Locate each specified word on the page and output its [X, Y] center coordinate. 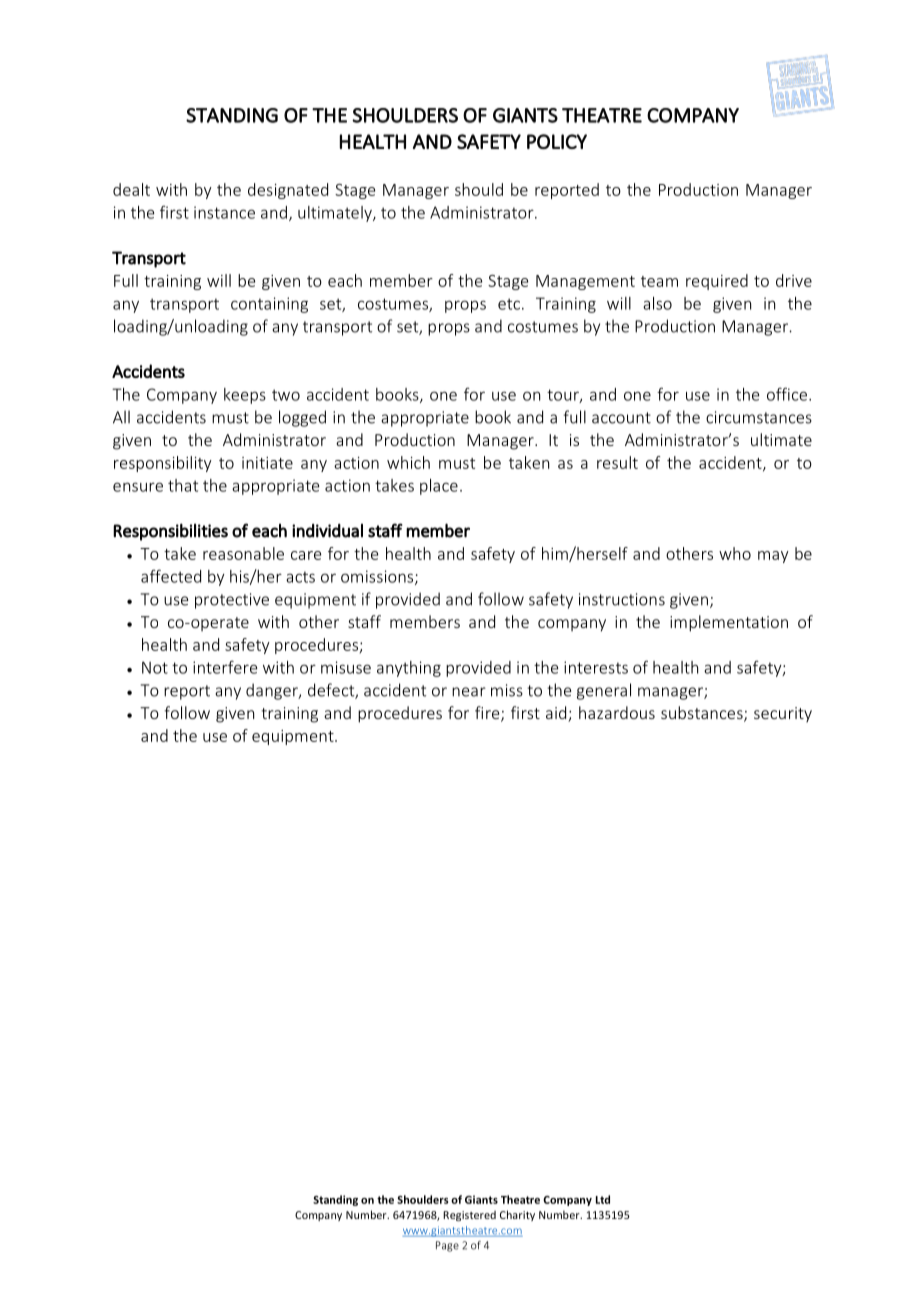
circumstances [759, 417]
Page [447, 1246]
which [408, 462]
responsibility [163, 464]
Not [155, 667]
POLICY [557, 141]
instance [224, 212]
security [783, 714]
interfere [225, 667]
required [717, 282]
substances [703, 714]
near [469, 692]
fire [488, 714]
